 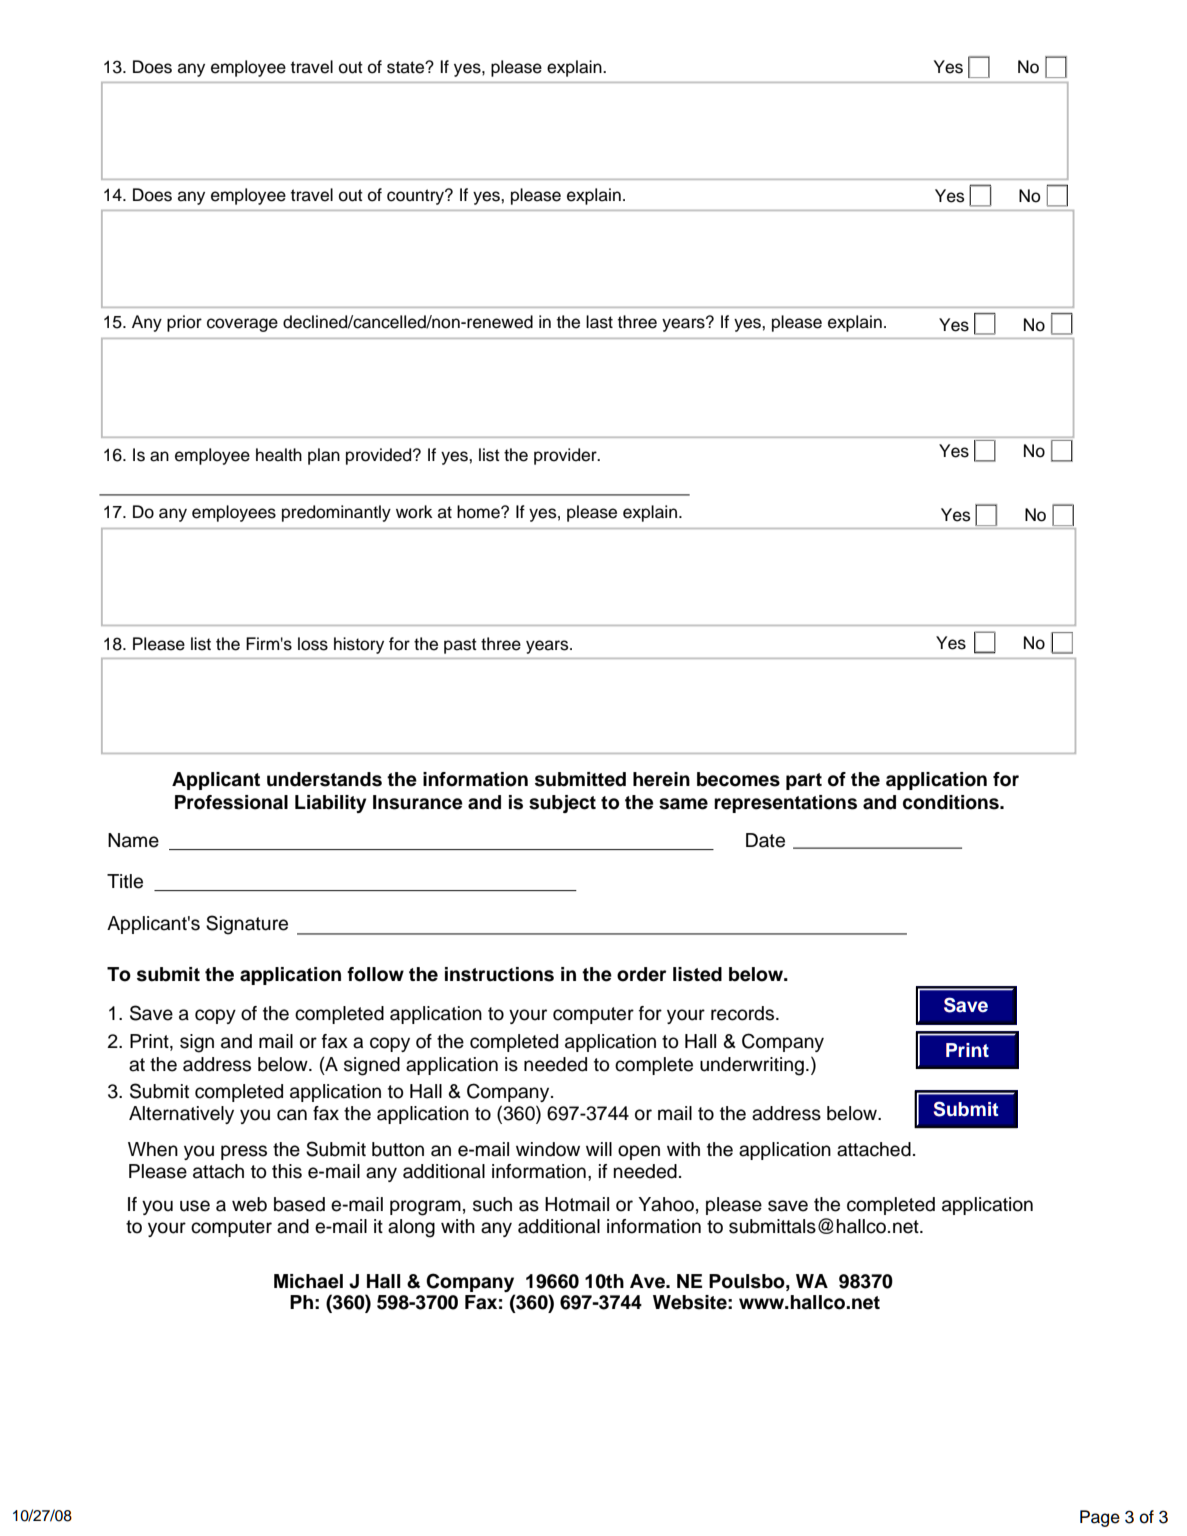 I want to click on Yahoo, so click(x=666, y=1204).
